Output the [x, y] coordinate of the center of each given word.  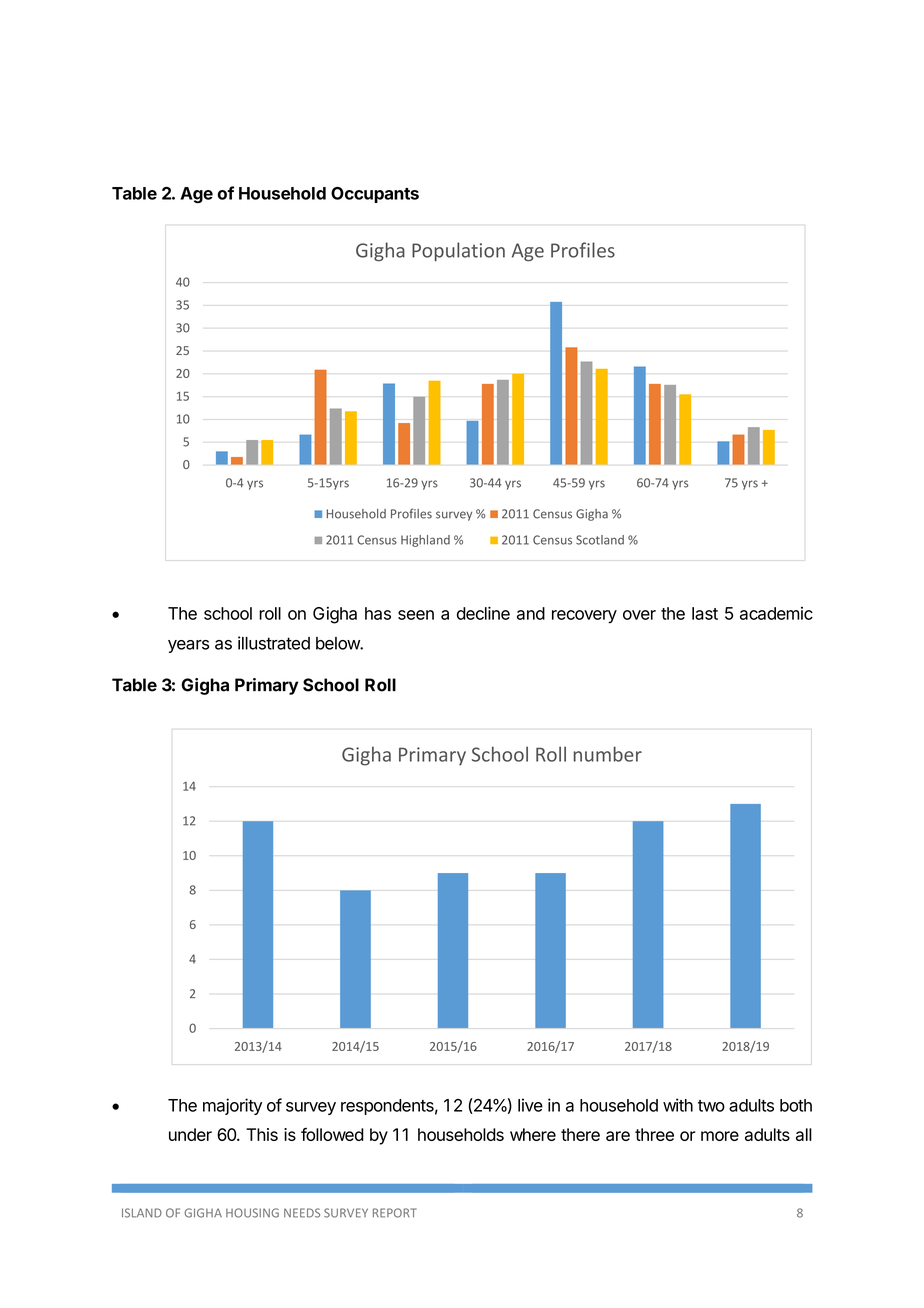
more [720, 1136]
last [705, 613]
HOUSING [252, 1213]
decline [483, 613]
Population [458, 251]
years [188, 646]
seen [416, 615]
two [711, 1106]
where [533, 1134]
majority [232, 1106]
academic [776, 613]
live [530, 1105]
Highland [425, 541]
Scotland [600, 540]
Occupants [375, 195]
